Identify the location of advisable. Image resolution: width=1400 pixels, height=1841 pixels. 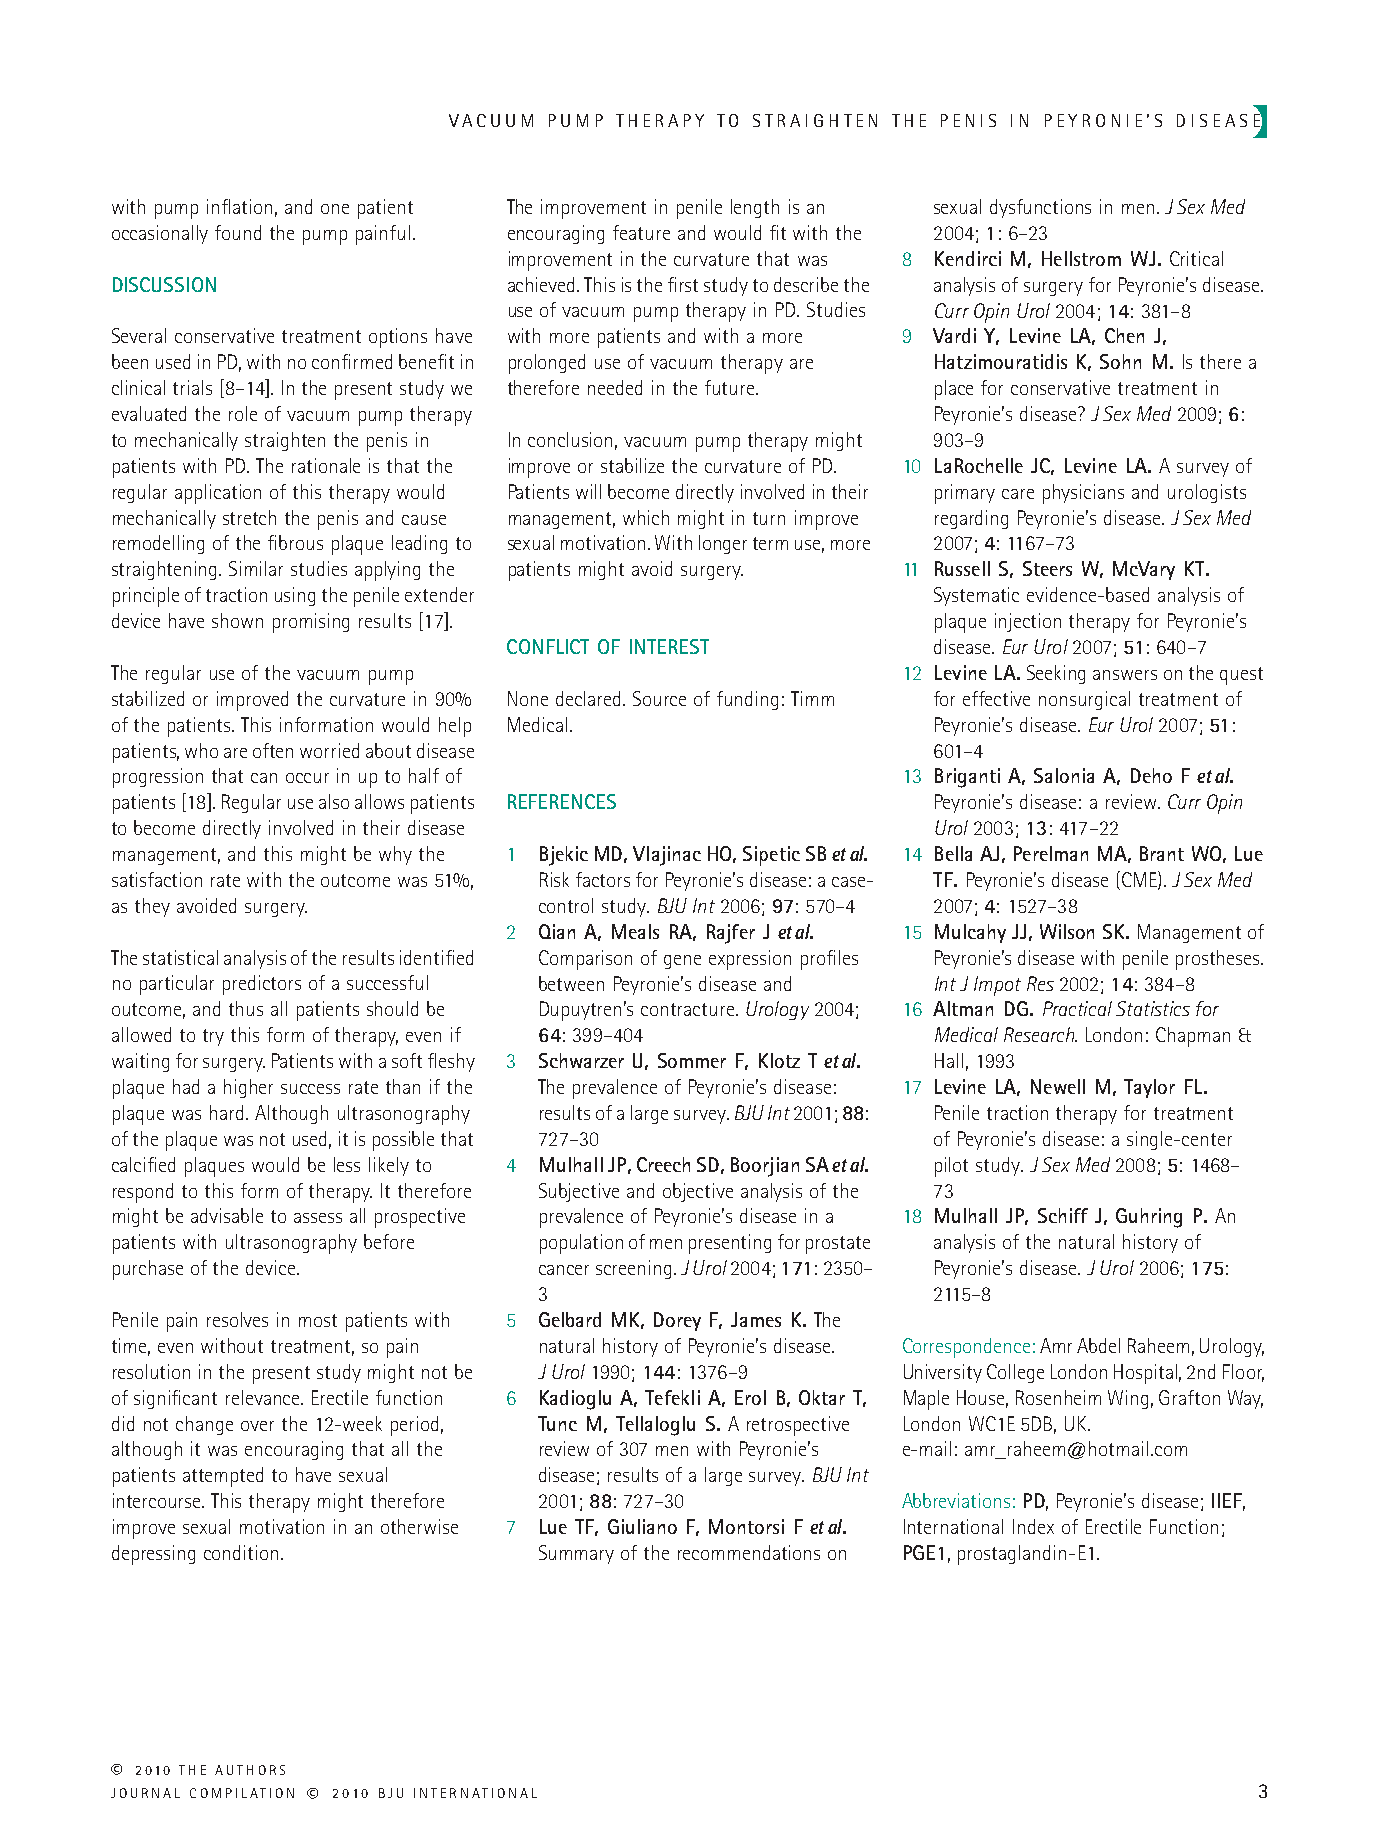
(227, 1215).
